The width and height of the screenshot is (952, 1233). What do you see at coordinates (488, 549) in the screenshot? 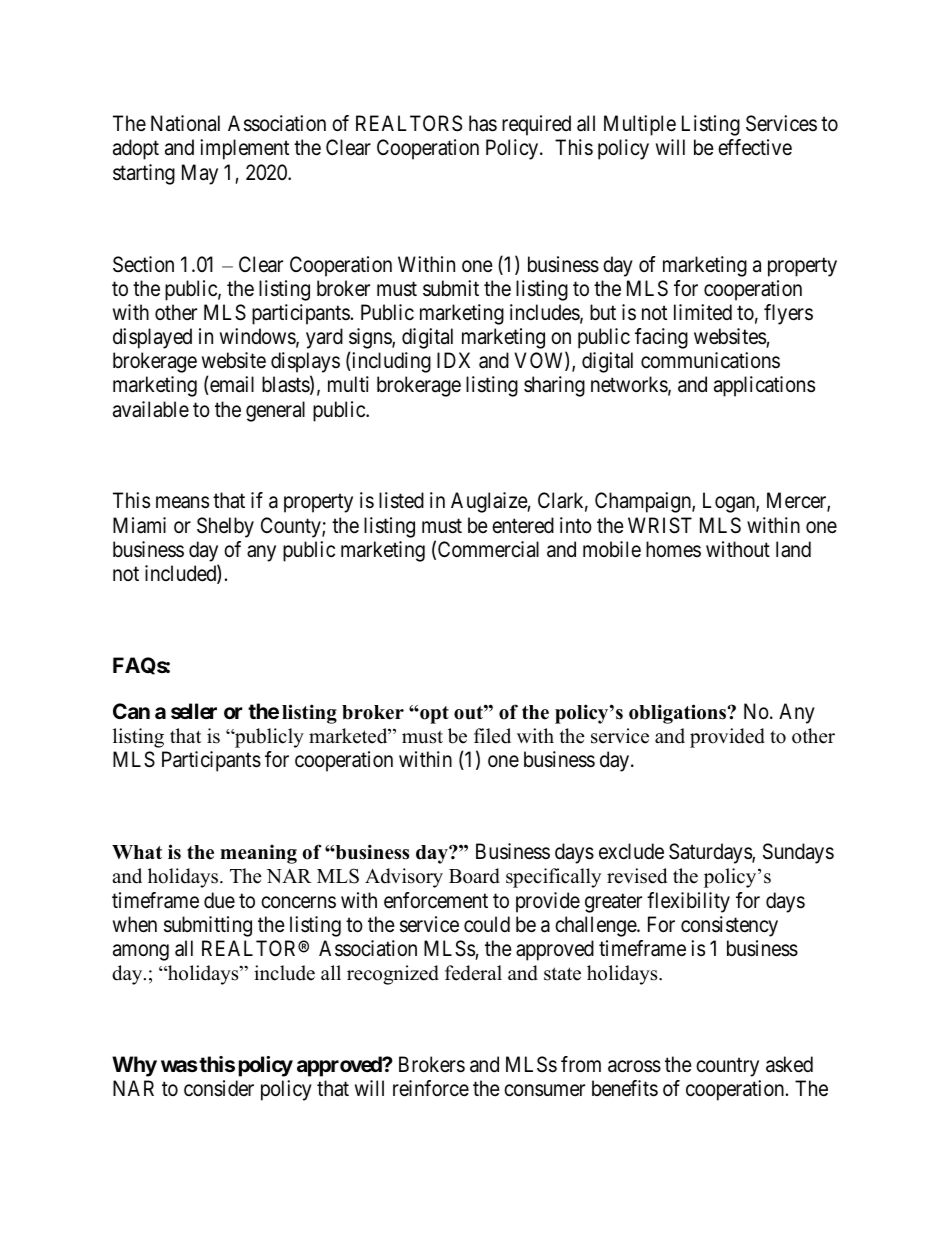
I see `Commercial` at bounding box center [488, 549].
